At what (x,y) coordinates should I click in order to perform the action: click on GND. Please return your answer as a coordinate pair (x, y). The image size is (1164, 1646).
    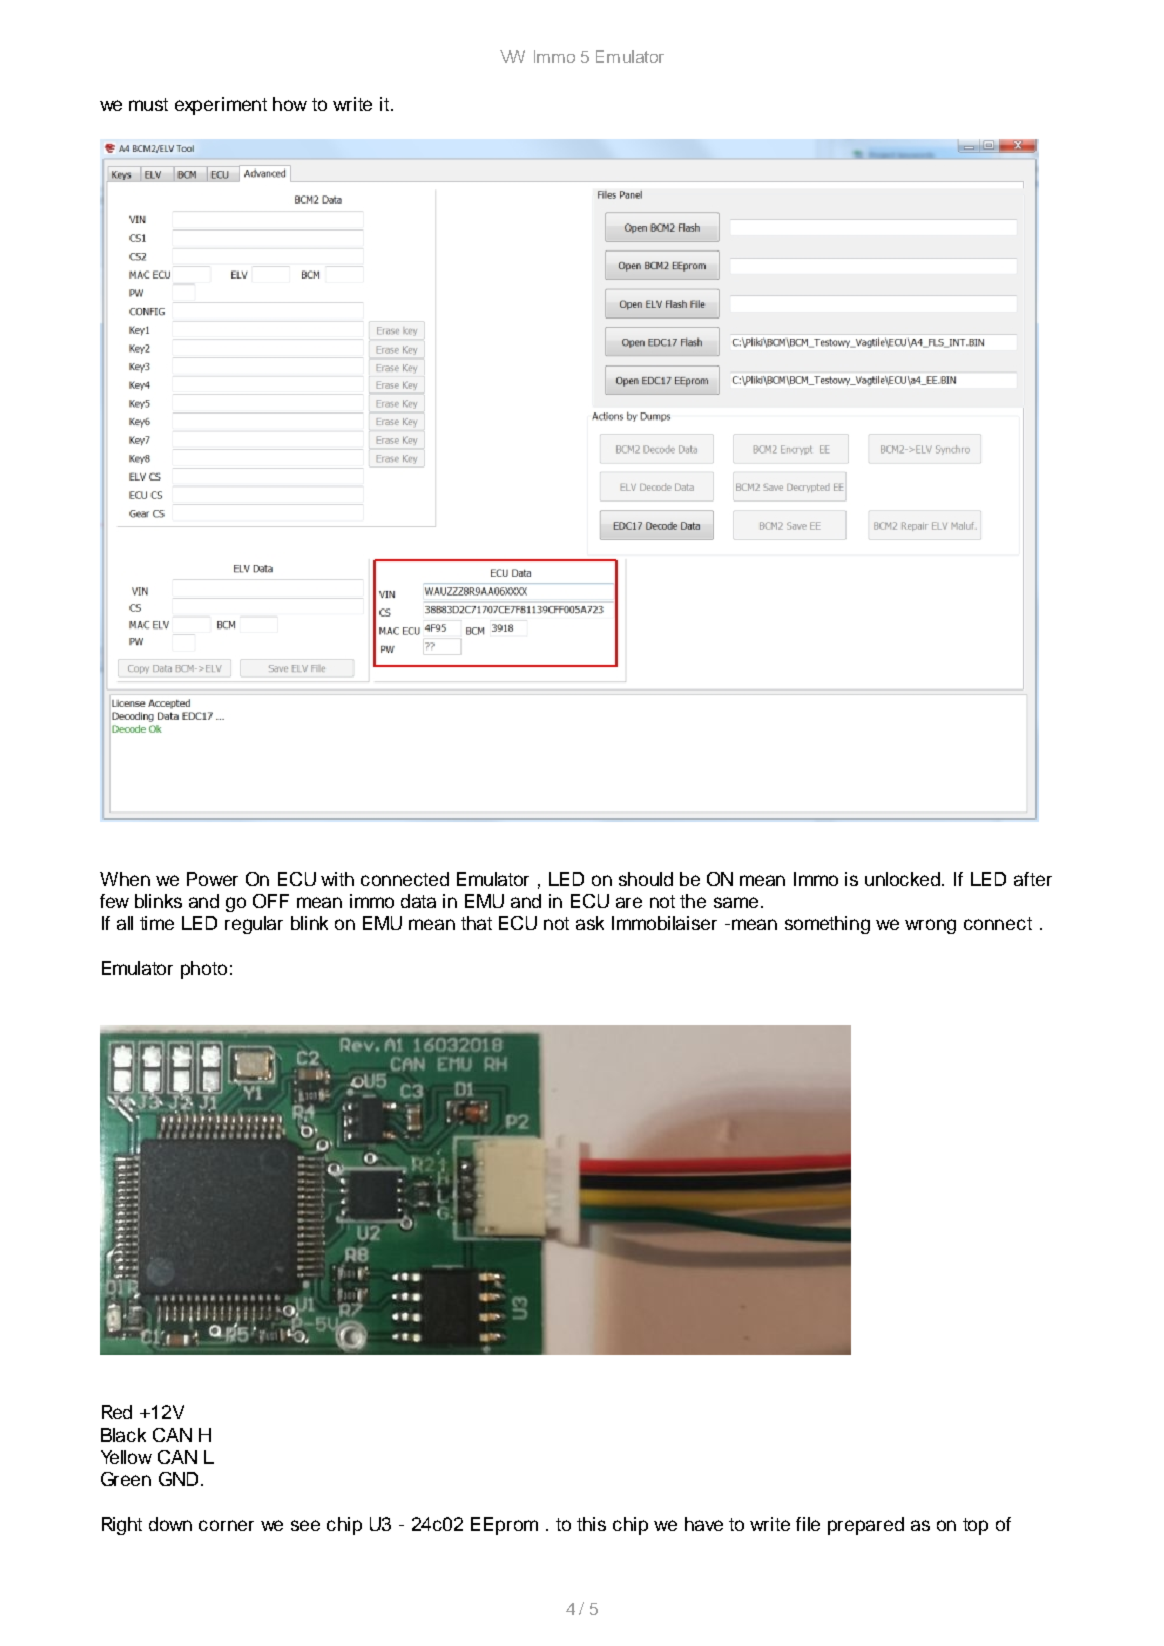
    Looking at the image, I should click on (178, 1479).
